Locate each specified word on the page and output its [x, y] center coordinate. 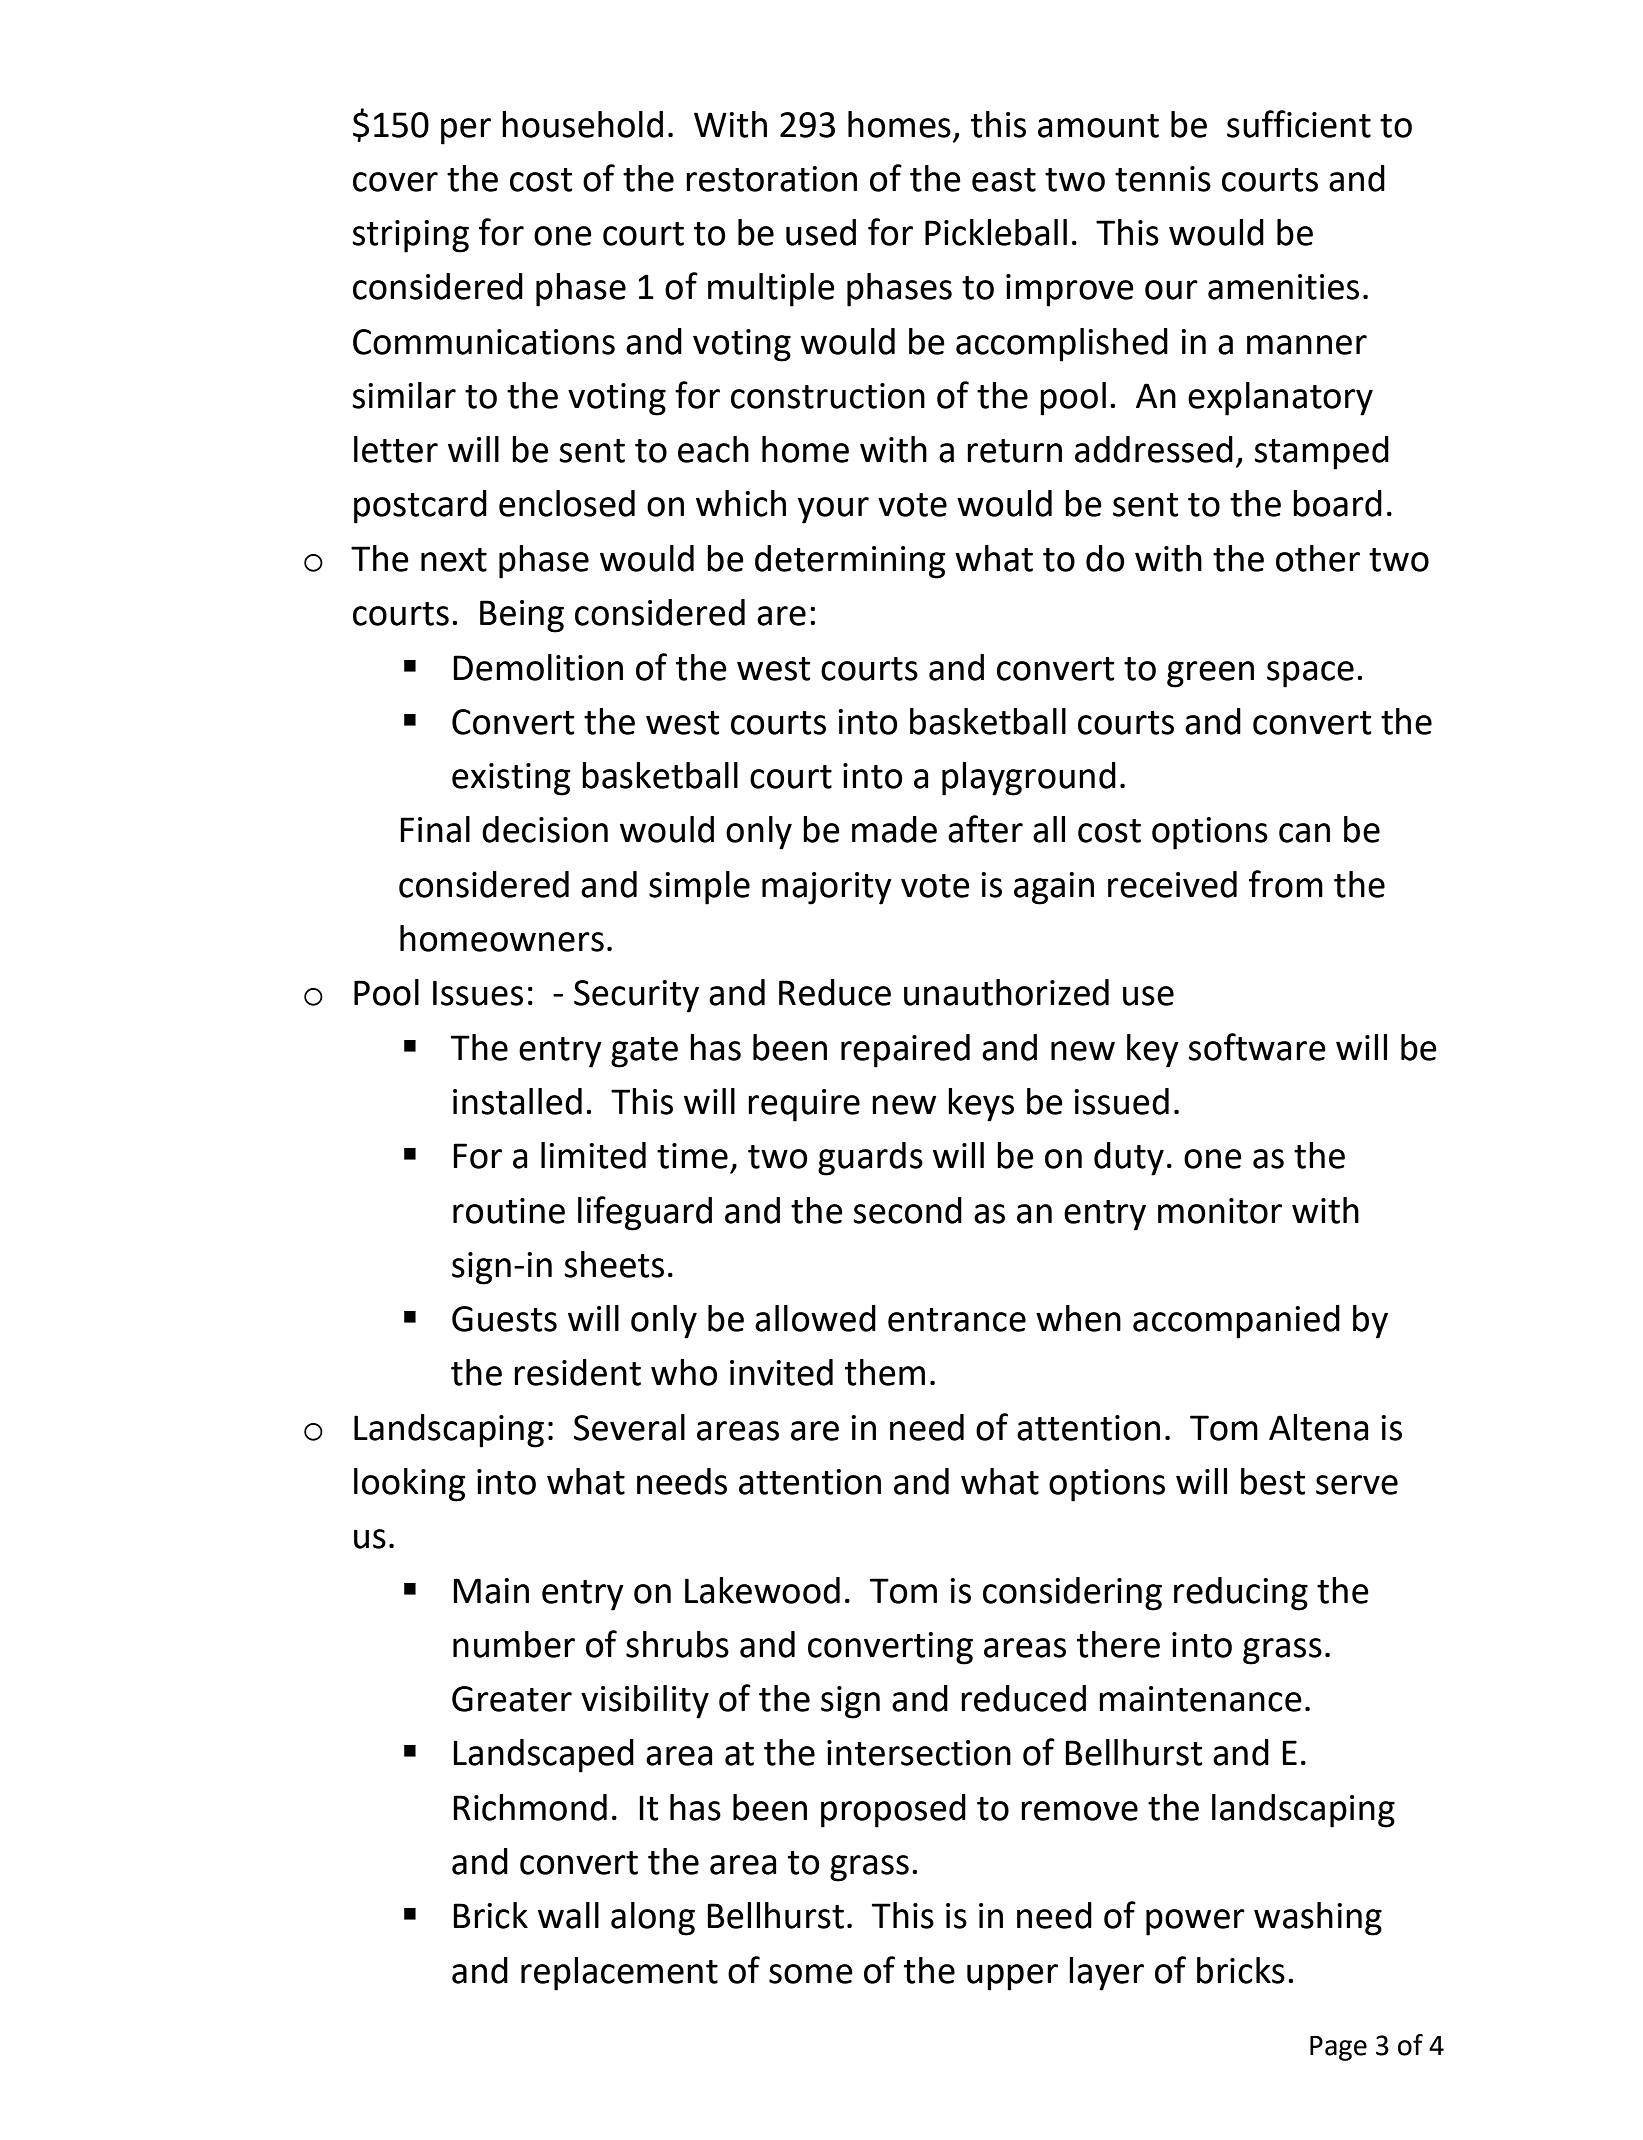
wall [568, 1915]
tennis [1163, 179]
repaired [905, 1051]
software [1257, 1047]
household [582, 124]
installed [517, 1101]
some [811, 1974]
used [821, 232]
